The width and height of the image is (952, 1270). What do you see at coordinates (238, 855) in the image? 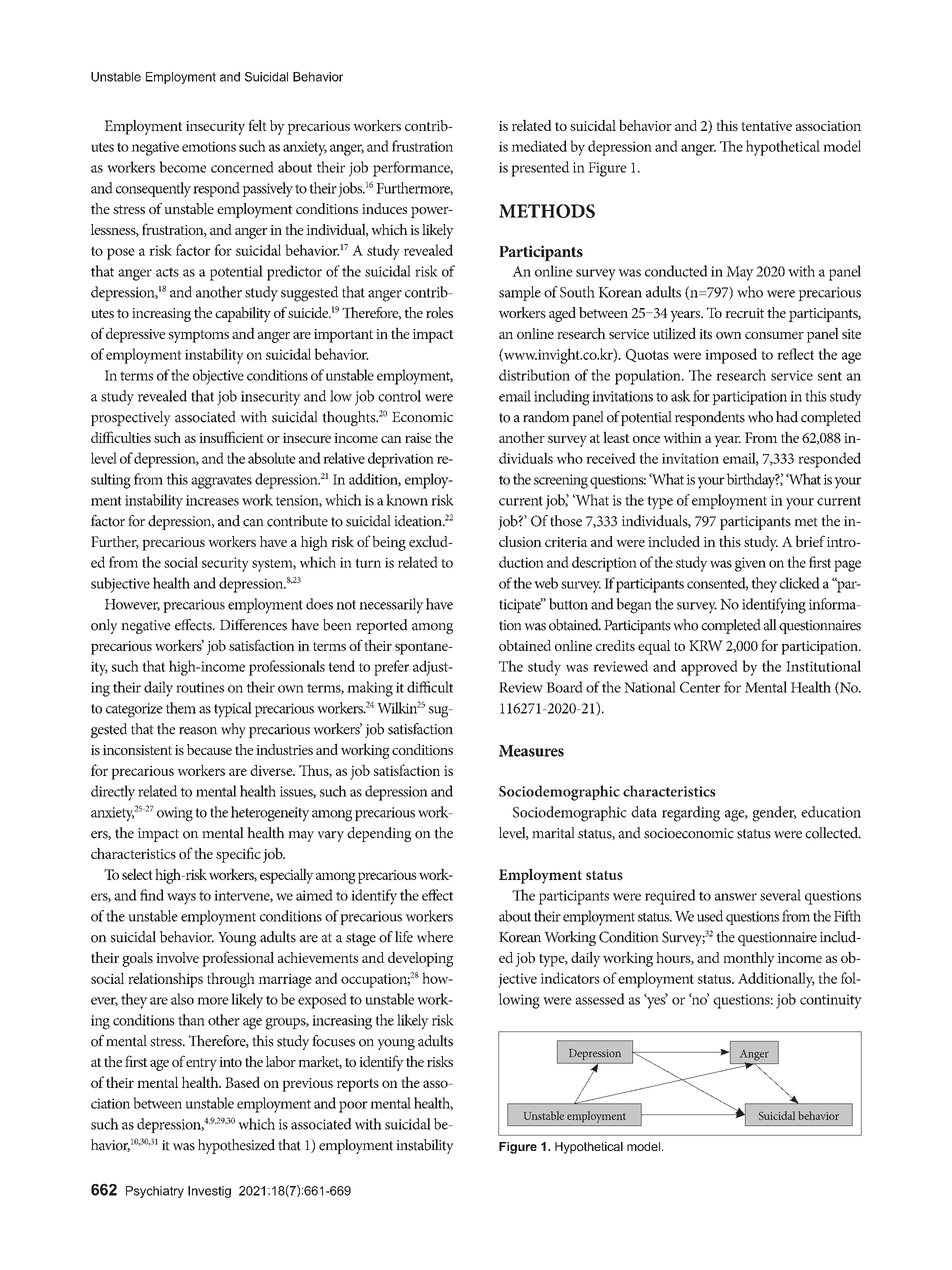
I see `specific` at bounding box center [238, 855].
